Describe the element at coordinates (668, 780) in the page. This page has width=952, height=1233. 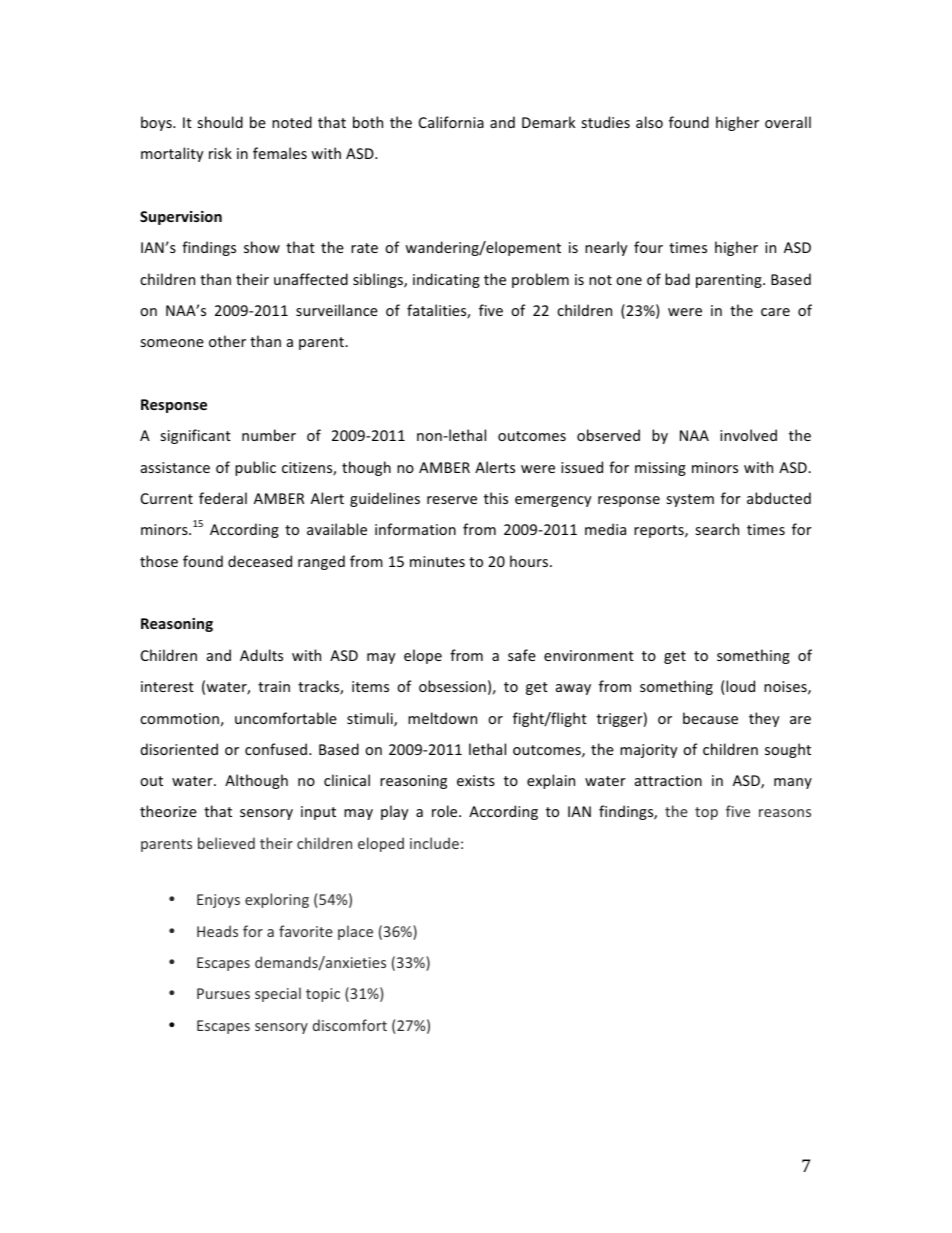
I see `attraction` at that location.
